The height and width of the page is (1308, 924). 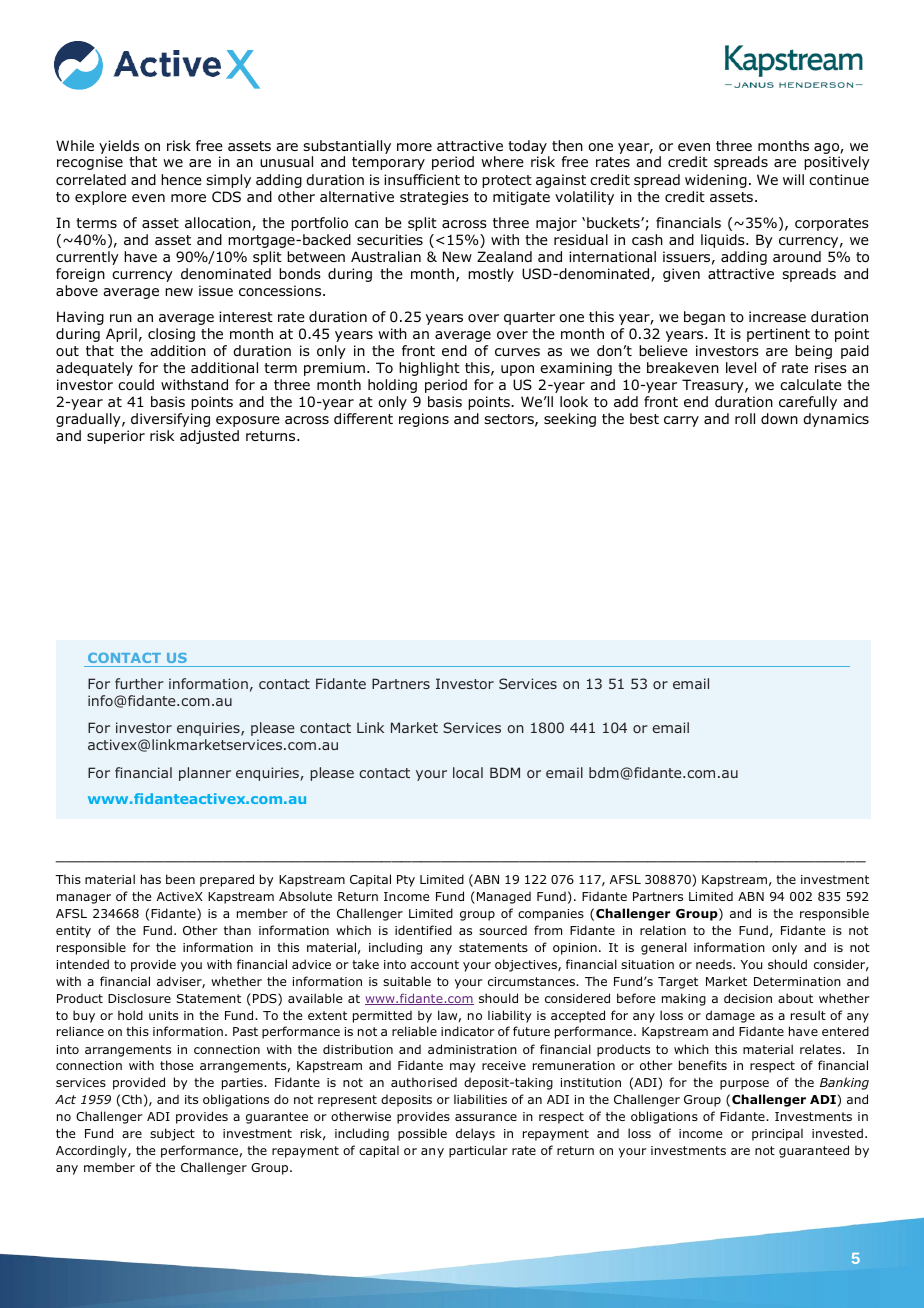 What do you see at coordinates (468, 772) in the page?
I see `local` at bounding box center [468, 772].
